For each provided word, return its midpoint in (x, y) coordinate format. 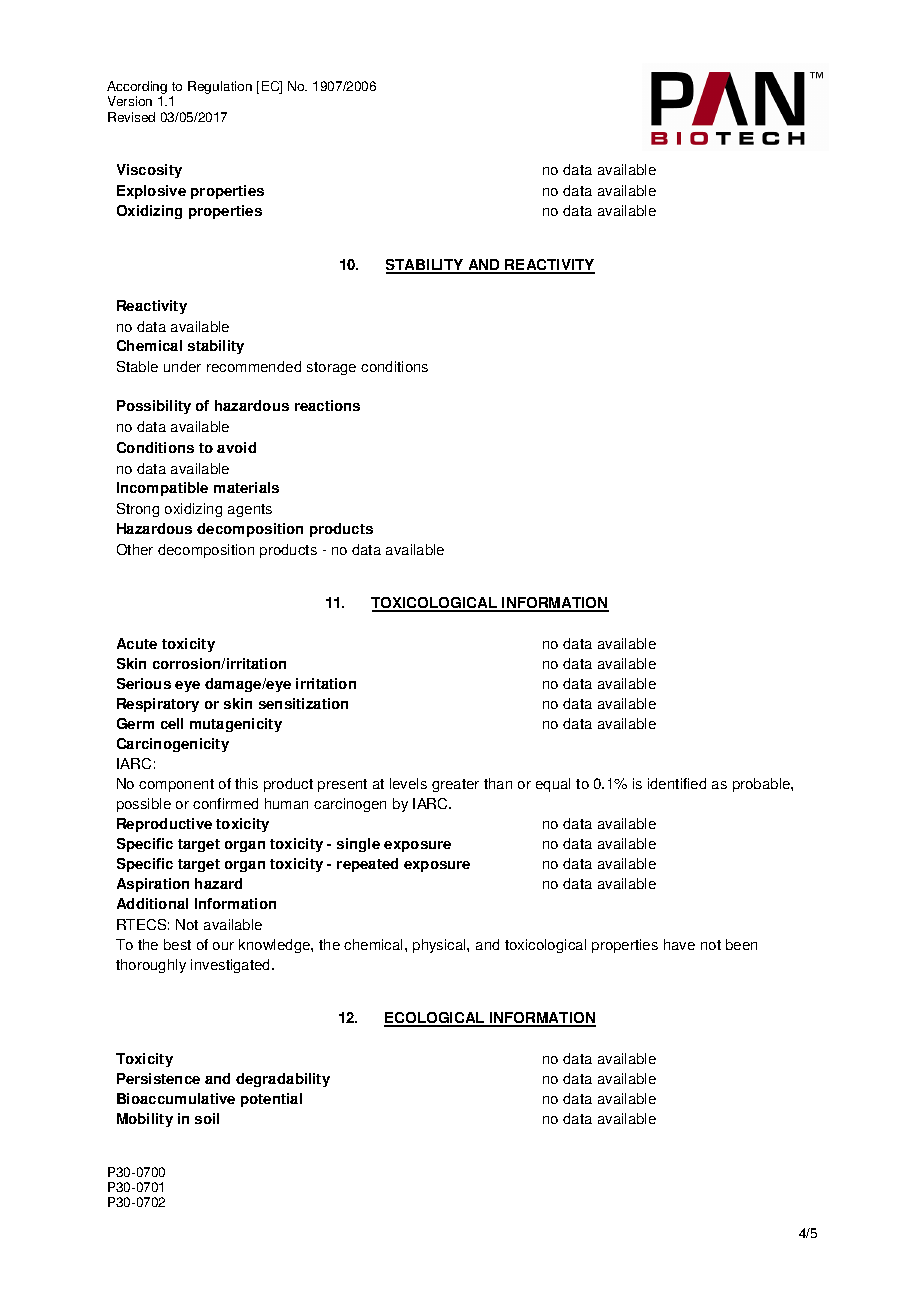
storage (331, 368)
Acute (137, 643)
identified (677, 783)
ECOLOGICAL (435, 1019)
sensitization (303, 703)
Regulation (220, 87)
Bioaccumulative (176, 1098)
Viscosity (149, 171)
